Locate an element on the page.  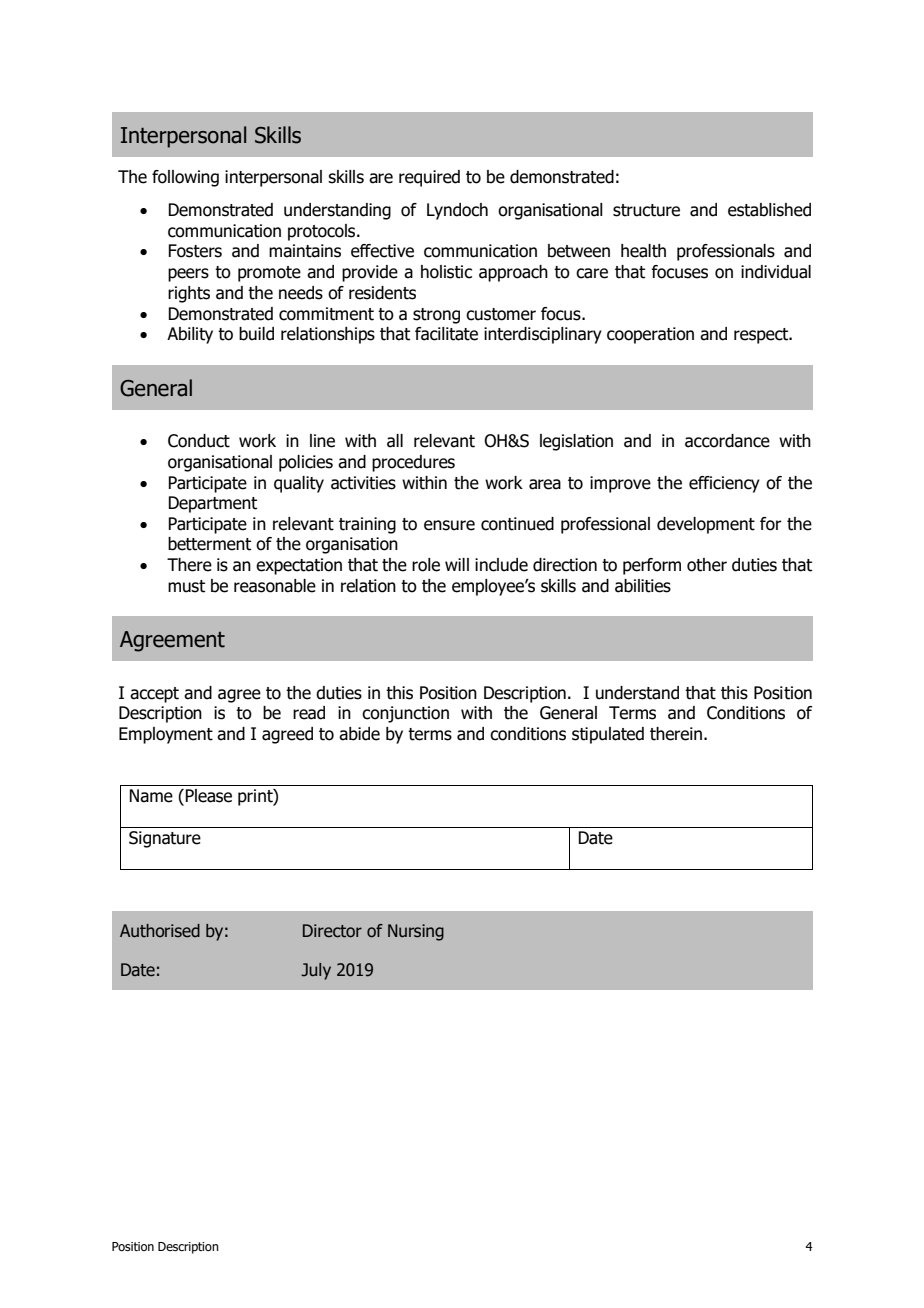
accordance is located at coordinates (727, 441).
